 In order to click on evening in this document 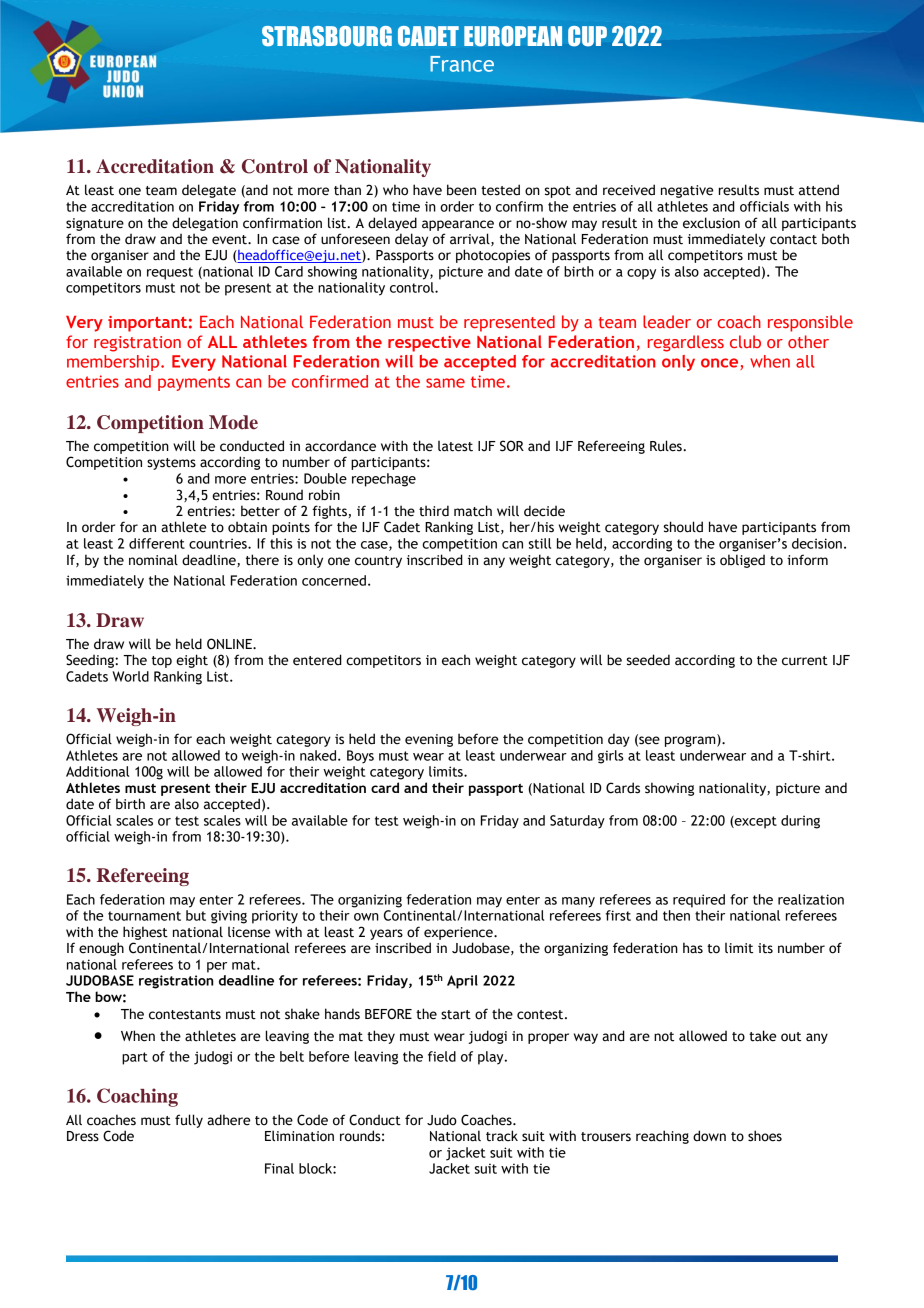, I will do `click(429, 740)`.
